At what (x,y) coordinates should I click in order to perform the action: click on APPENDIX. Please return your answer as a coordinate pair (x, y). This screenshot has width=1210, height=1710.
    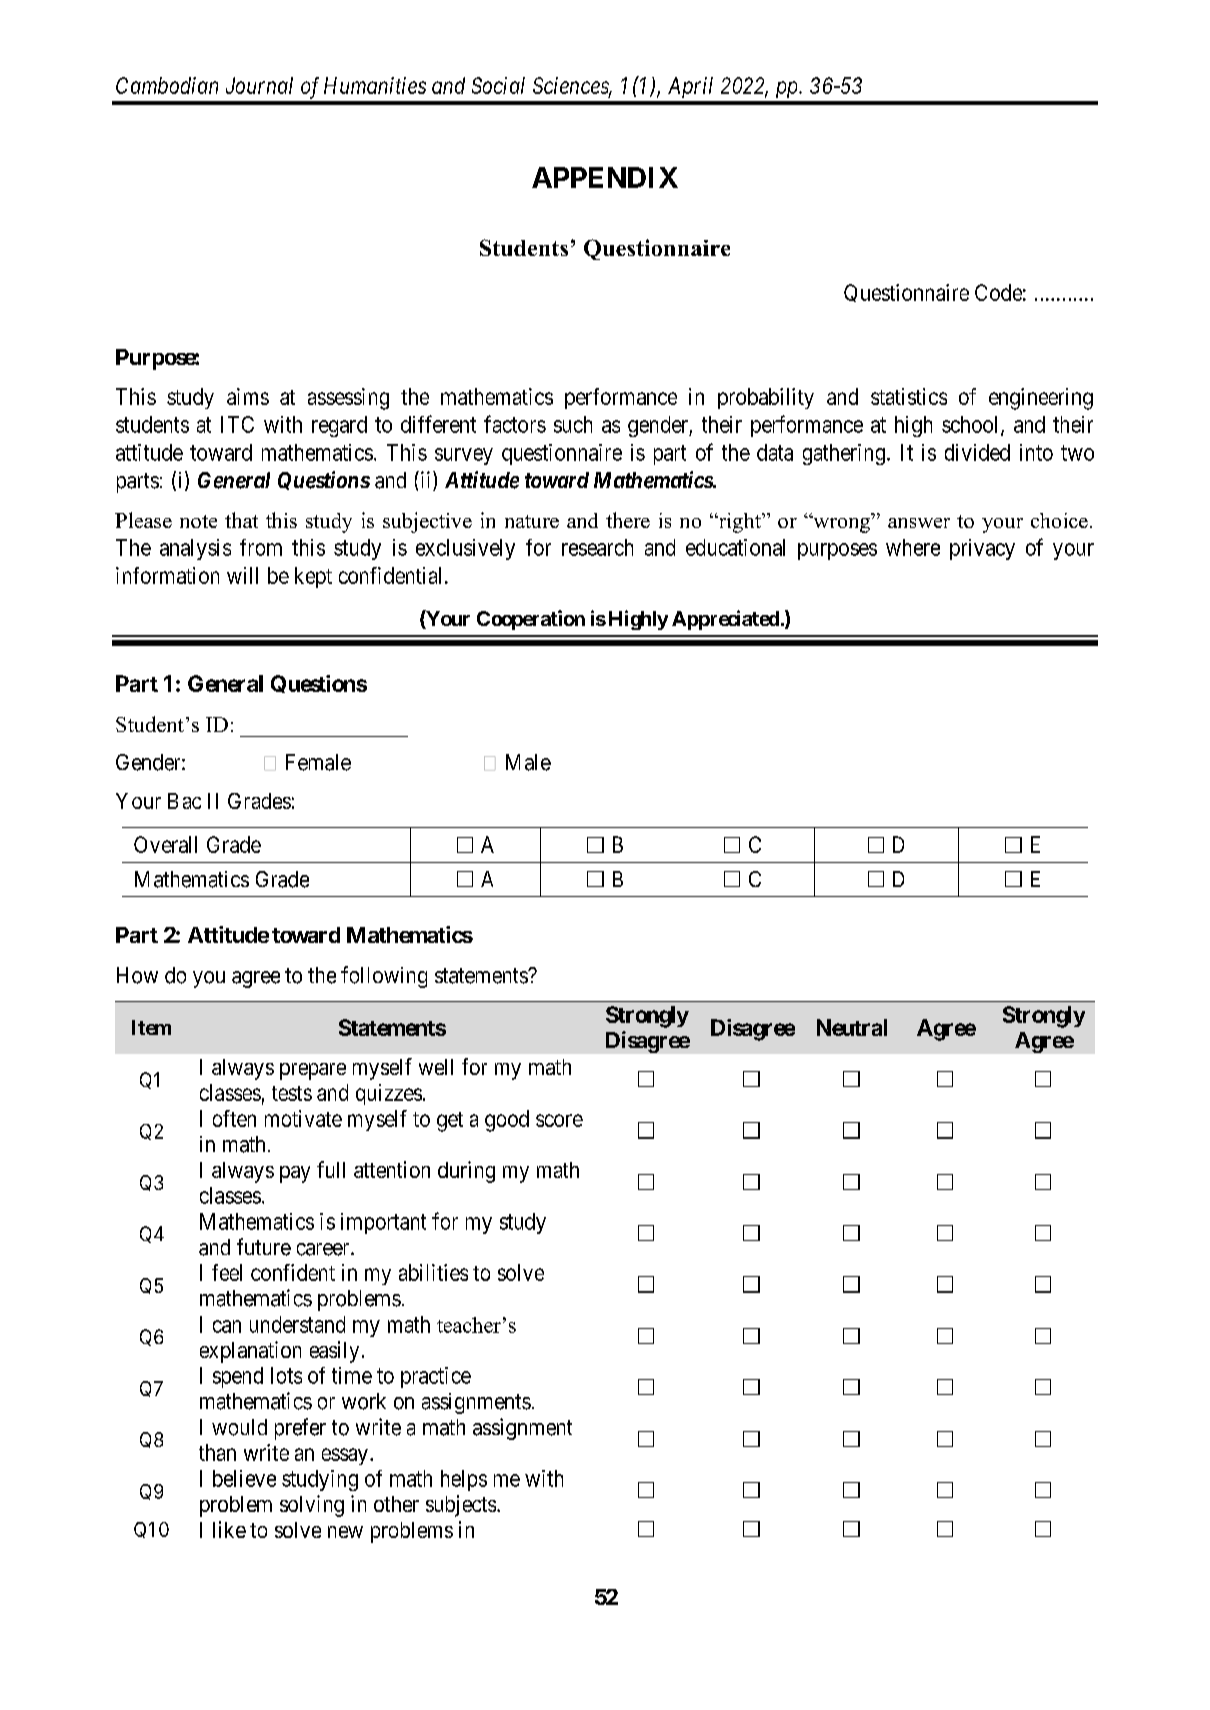
    Looking at the image, I should click on (605, 177).
